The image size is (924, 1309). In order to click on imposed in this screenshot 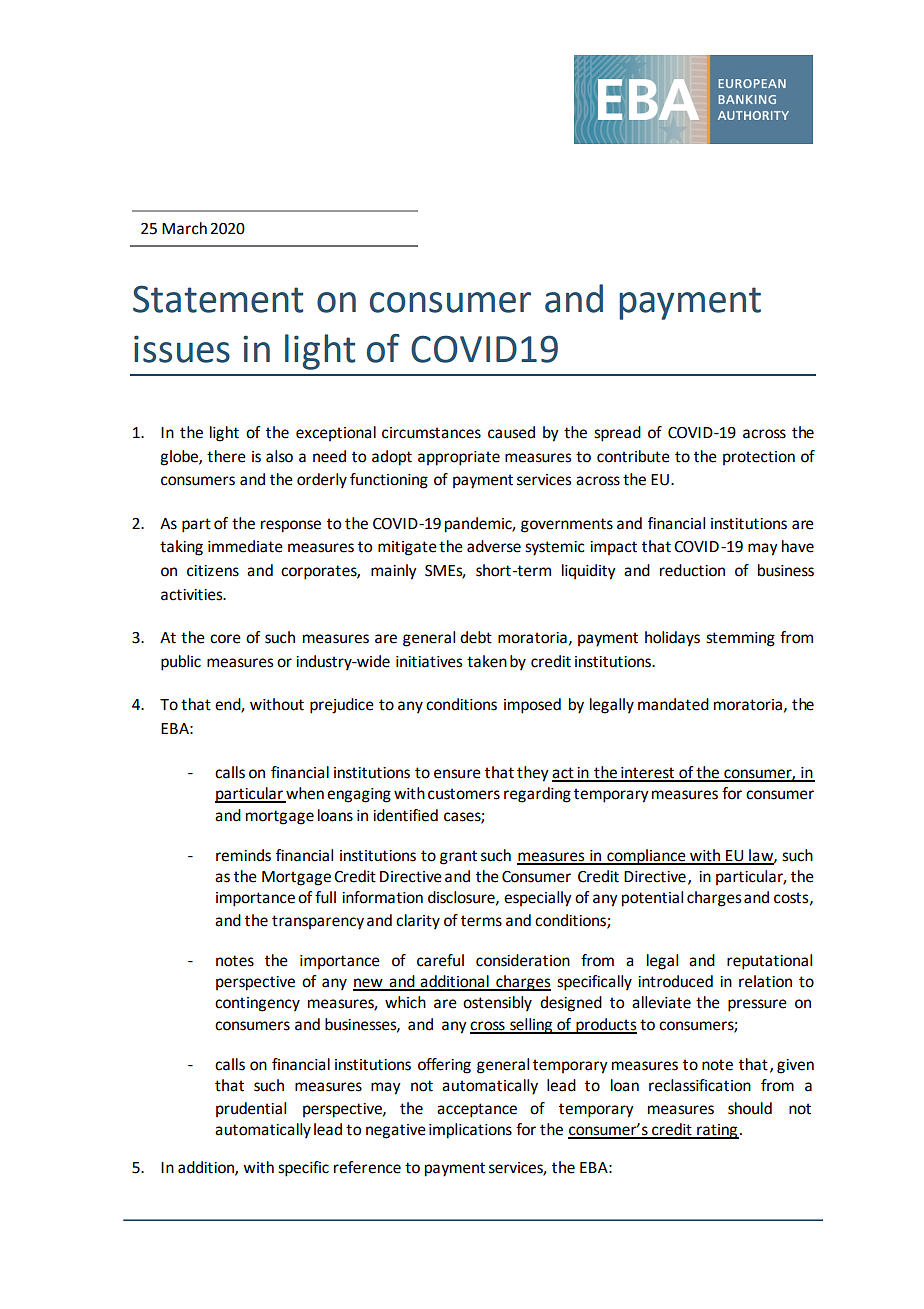, I will do `click(532, 706)`.
